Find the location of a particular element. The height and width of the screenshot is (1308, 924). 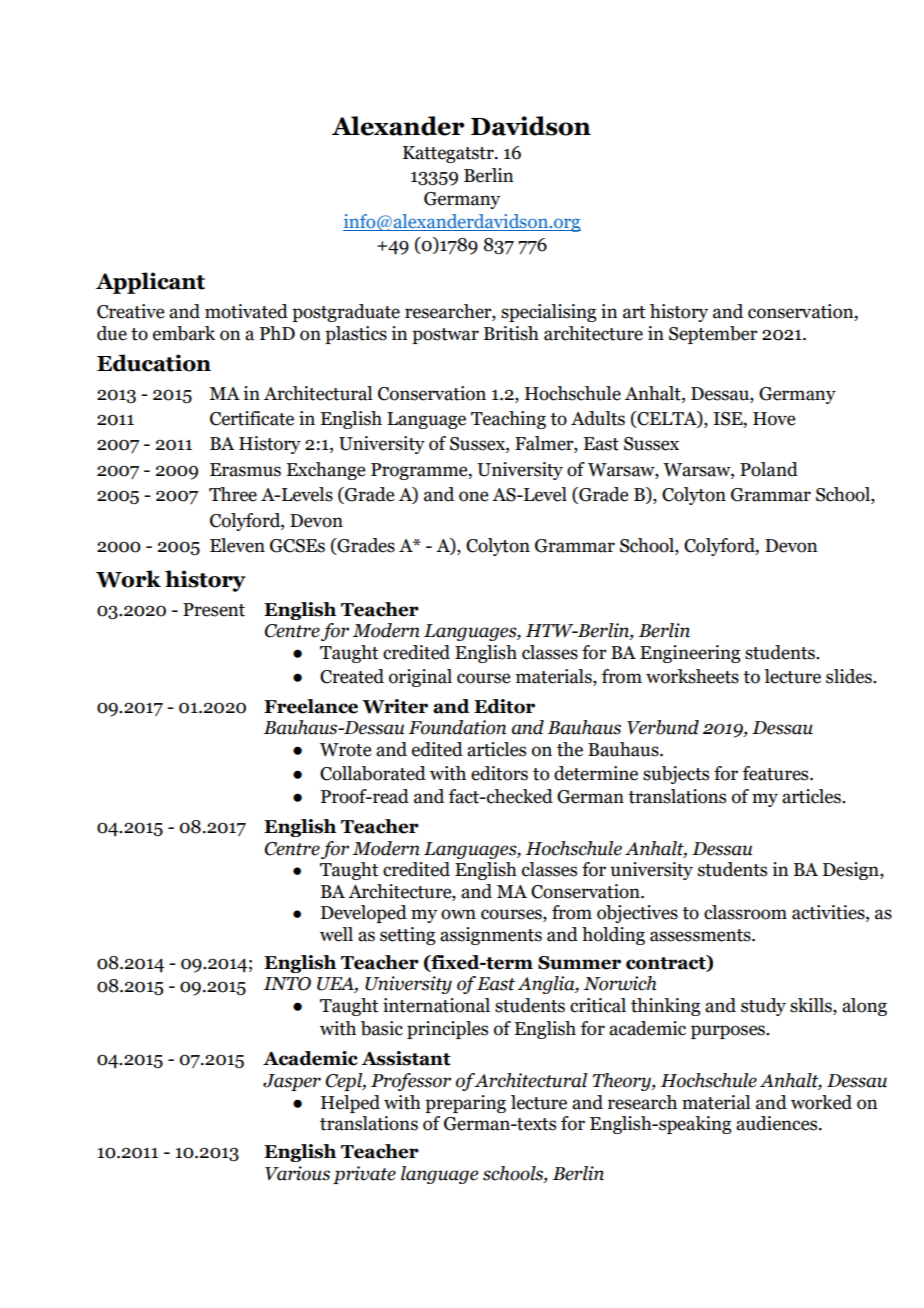

preparing is located at coordinates (465, 1104).
